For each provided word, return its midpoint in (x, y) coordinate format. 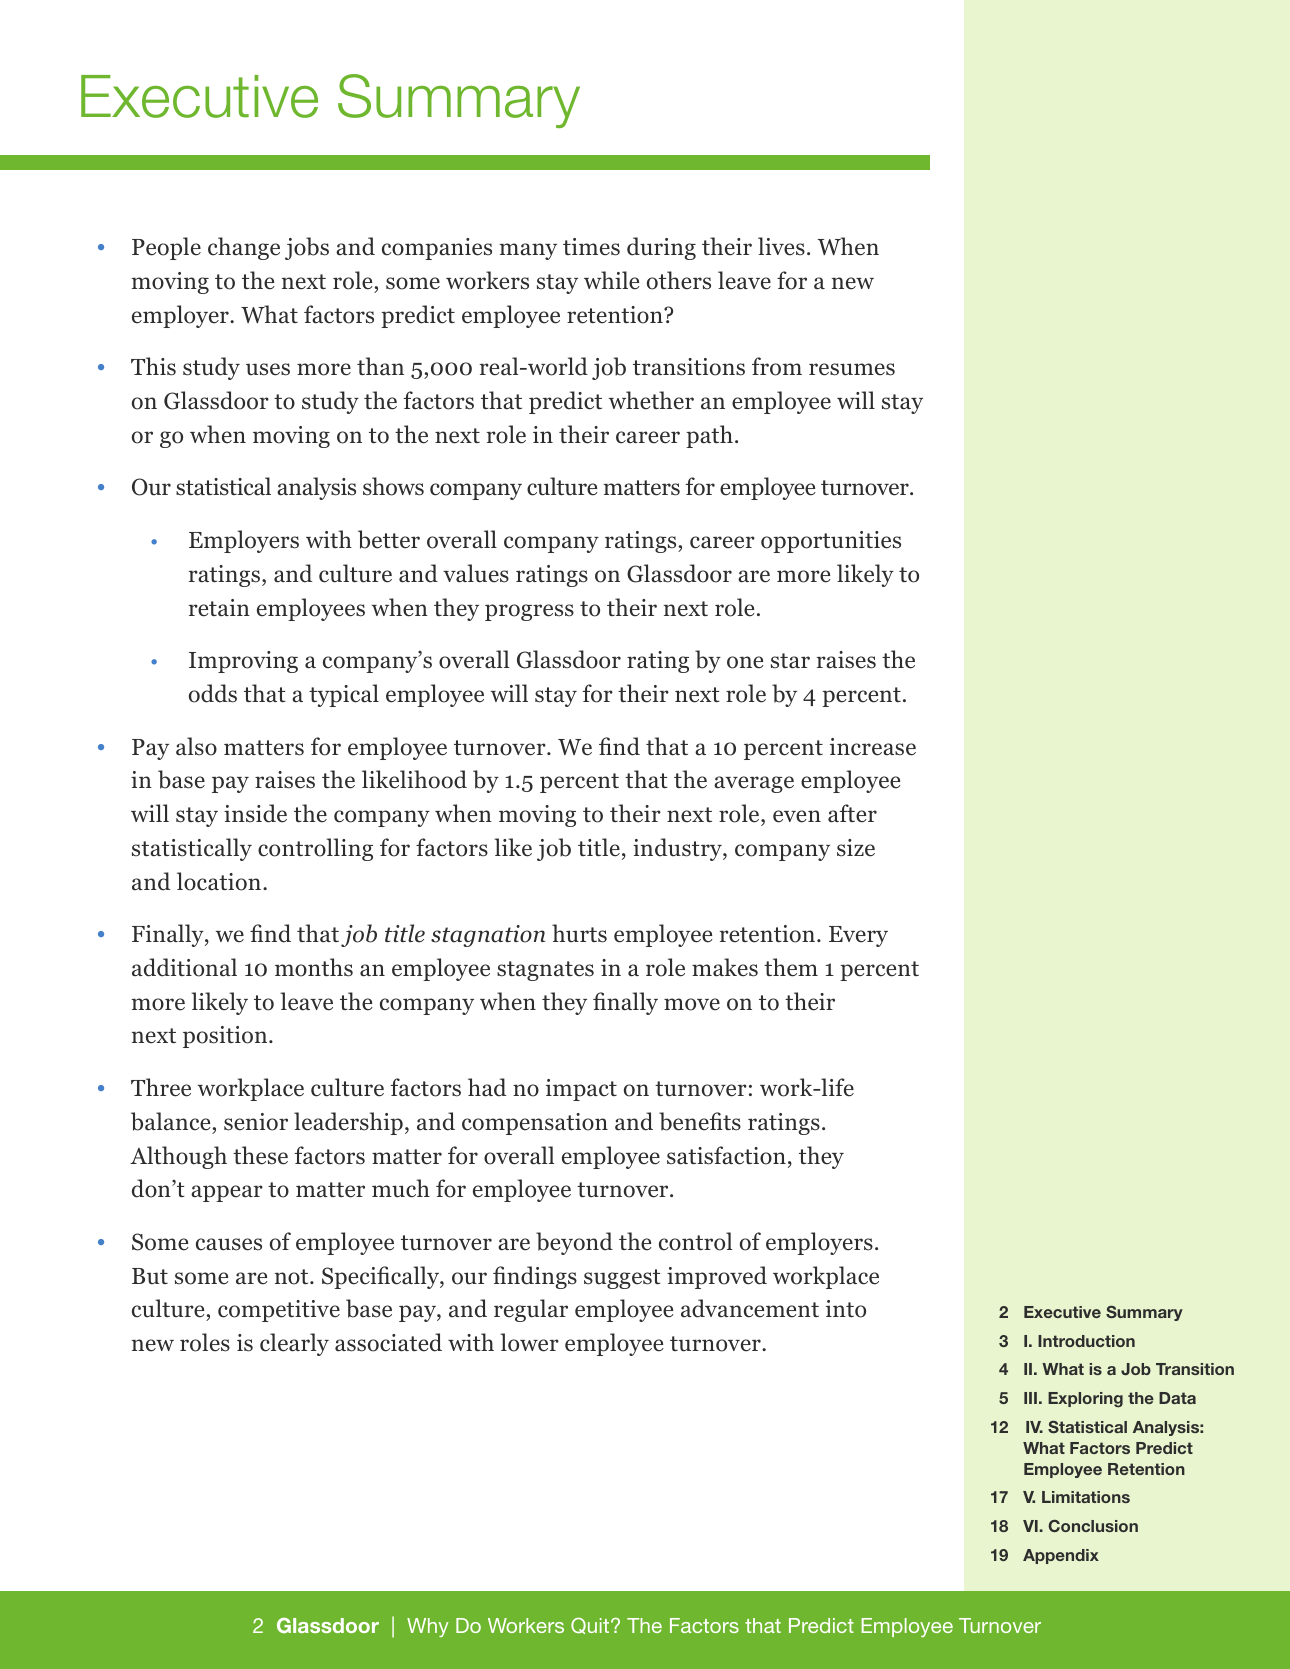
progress (529, 612)
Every (858, 936)
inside (255, 813)
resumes (852, 369)
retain (219, 608)
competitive (279, 1311)
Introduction (1086, 1341)
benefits (700, 1121)
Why (428, 1627)
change (244, 248)
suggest (622, 1279)
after (852, 813)
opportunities (831, 542)
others (679, 280)
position (226, 1037)
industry (678, 849)
